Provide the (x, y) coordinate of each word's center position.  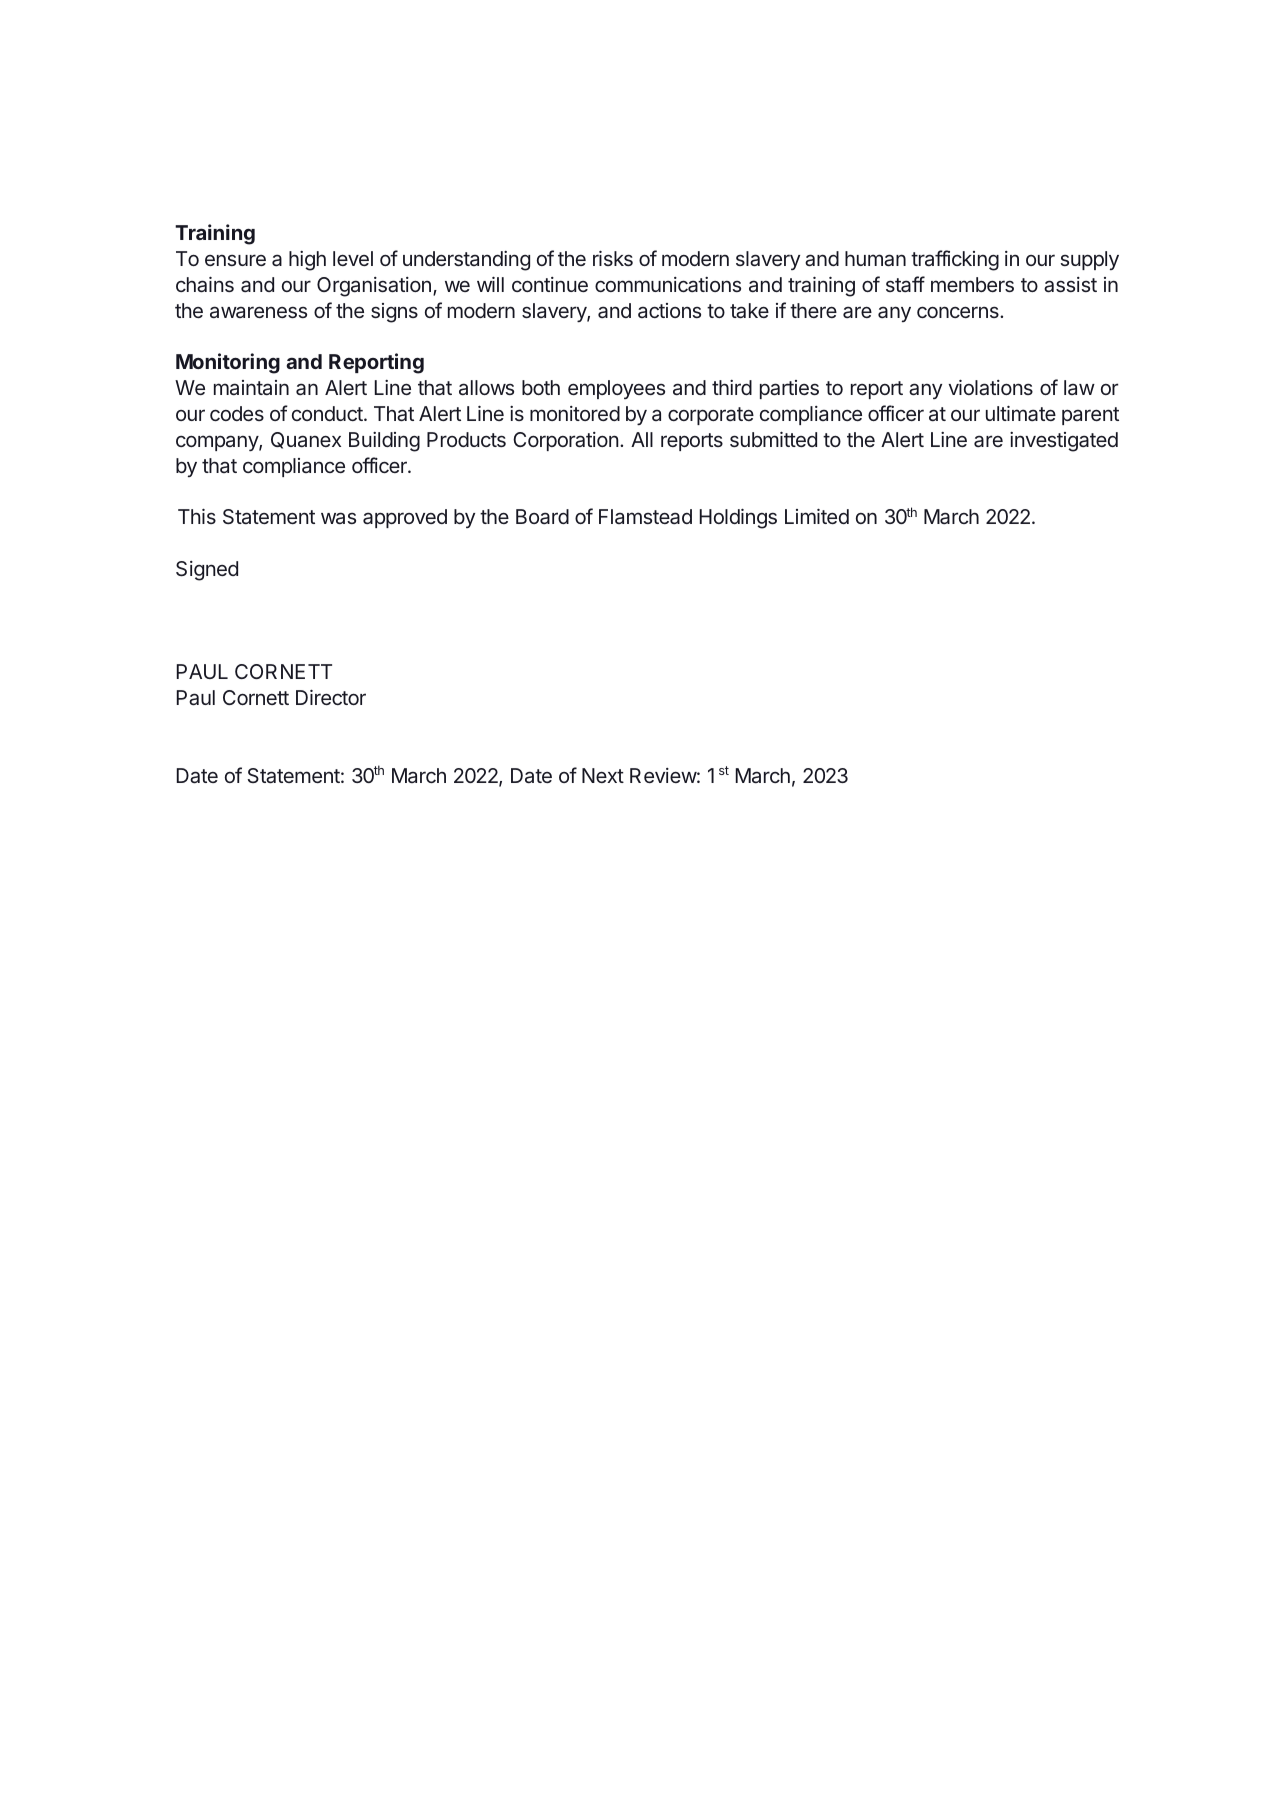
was (338, 518)
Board (542, 516)
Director (331, 697)
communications (668, 284)
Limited (817, 516)
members (972, 284)
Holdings (738, 518)
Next (603, 775)
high (307, 261)
